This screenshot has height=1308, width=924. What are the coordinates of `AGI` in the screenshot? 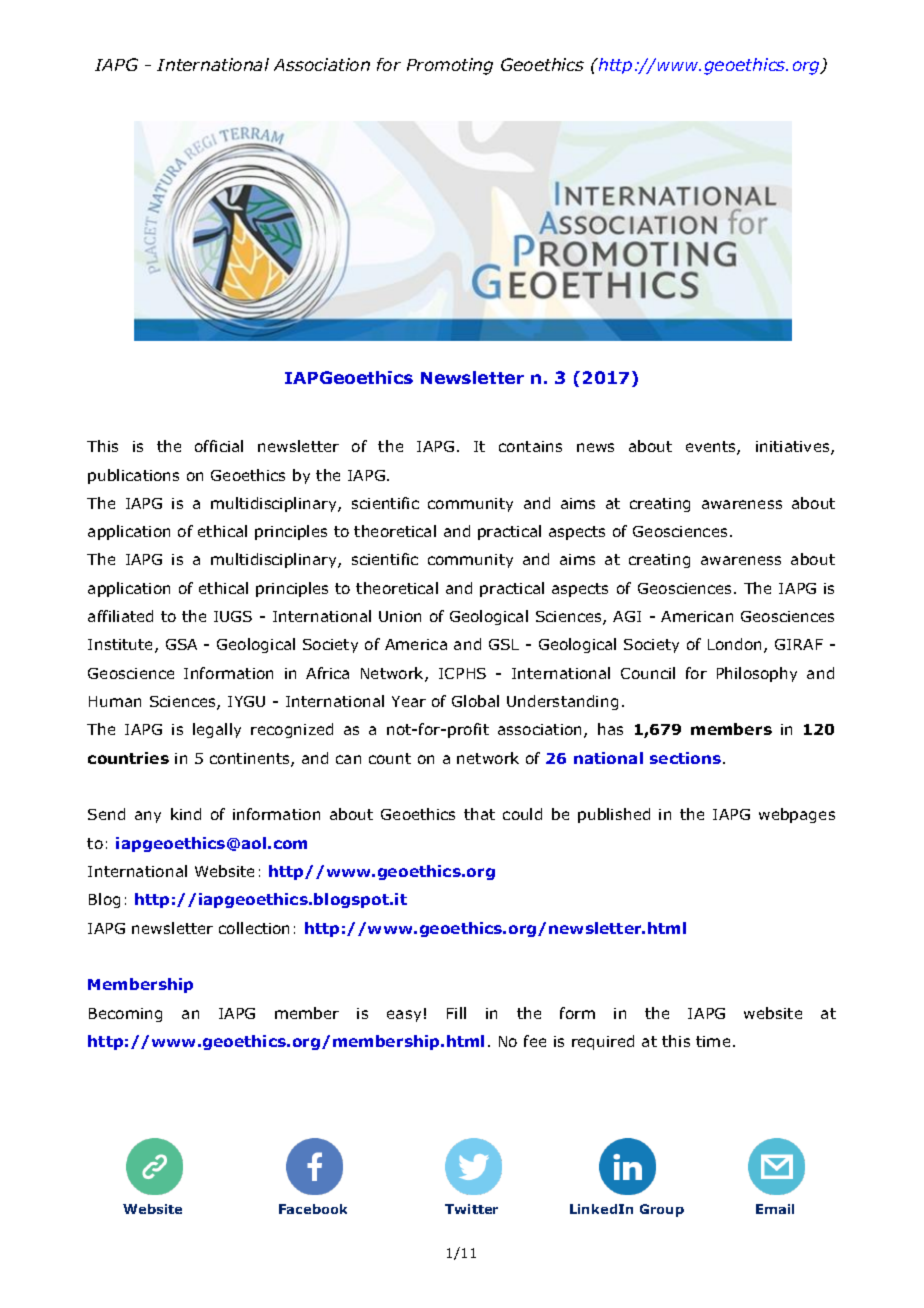 It's located at (627, 616).
